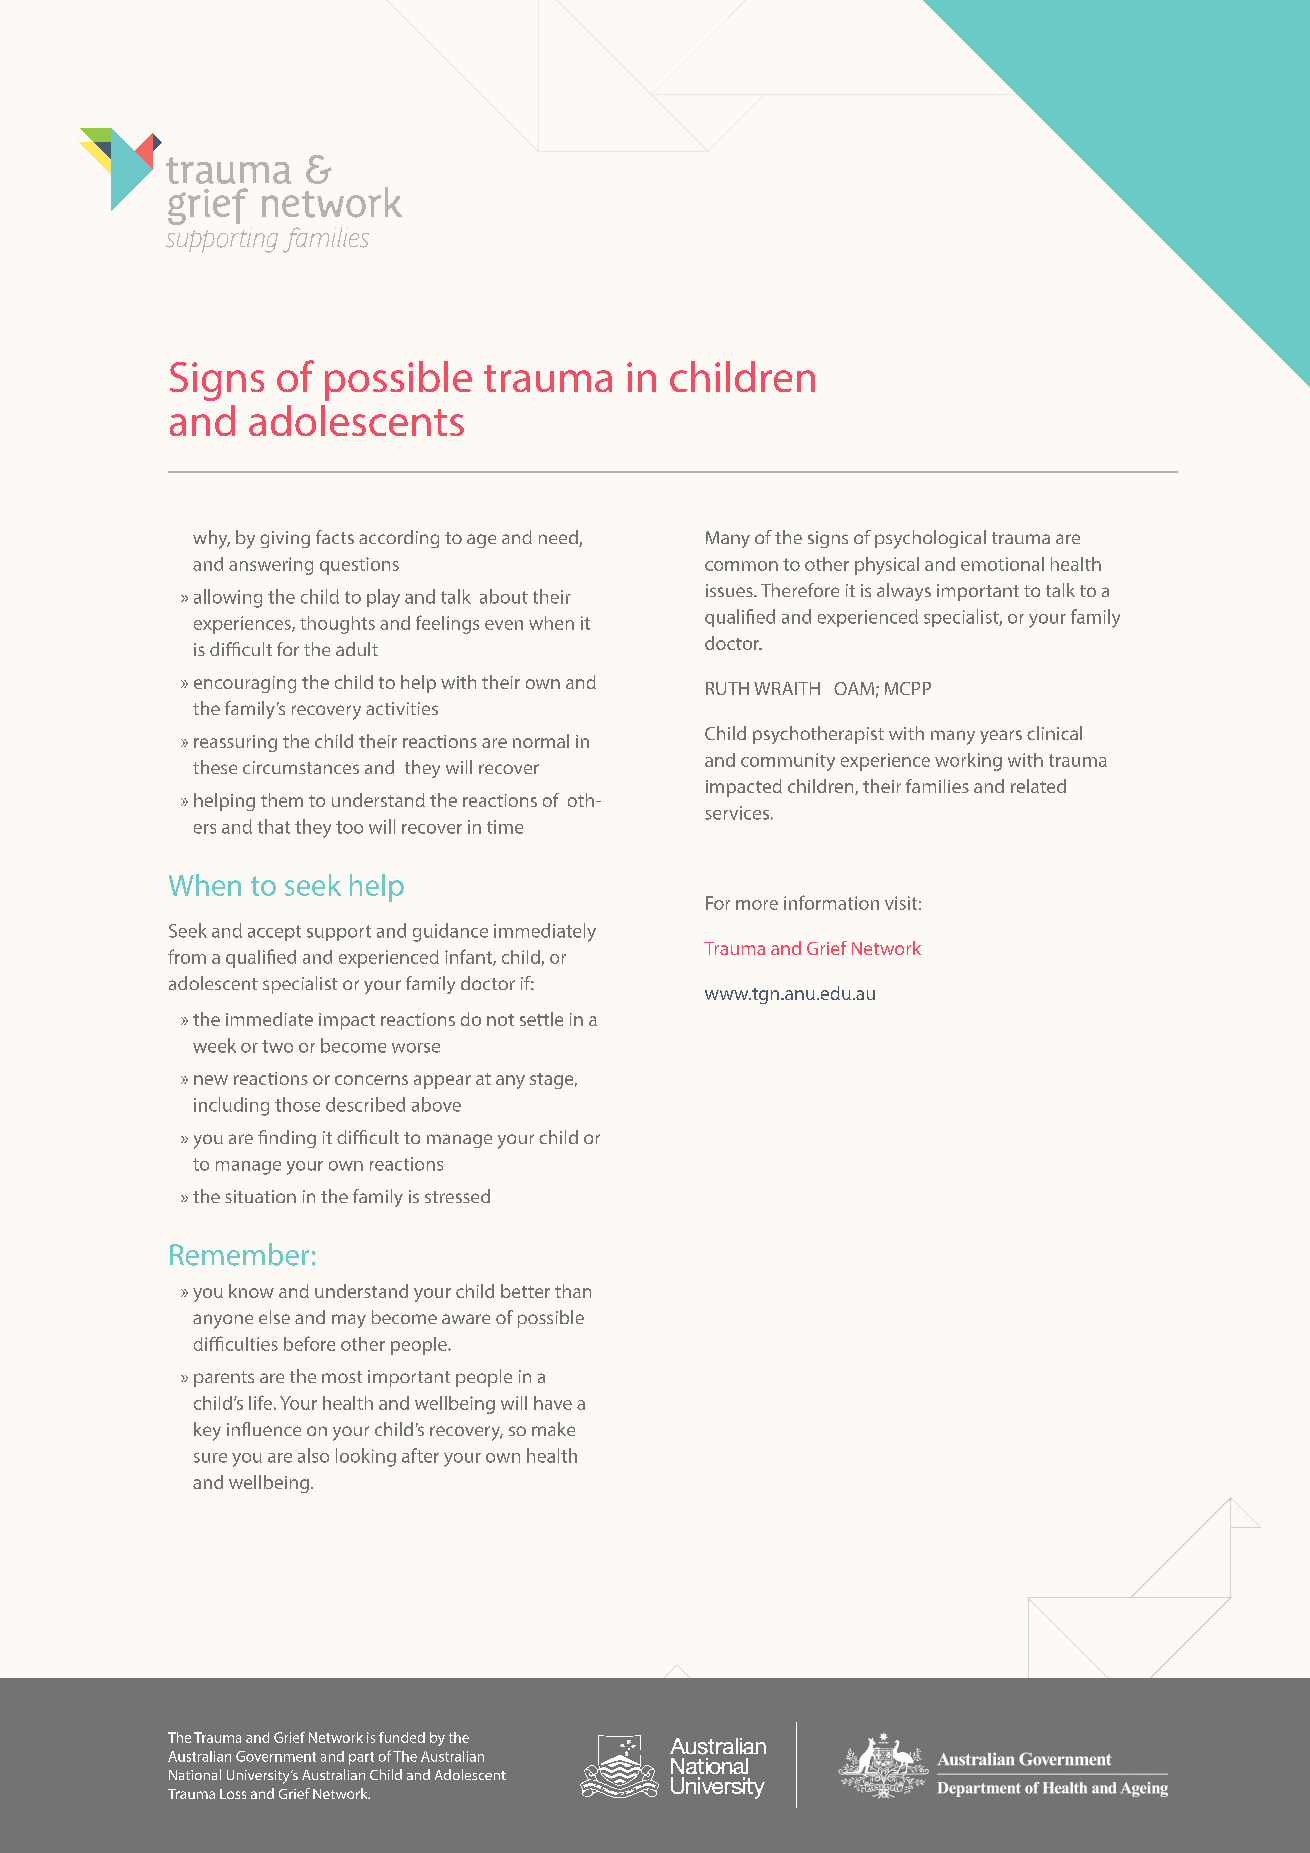  What do you see at coordinates (251, 1291) in the page?
I see `know` at bounding box center [251, 1291].
